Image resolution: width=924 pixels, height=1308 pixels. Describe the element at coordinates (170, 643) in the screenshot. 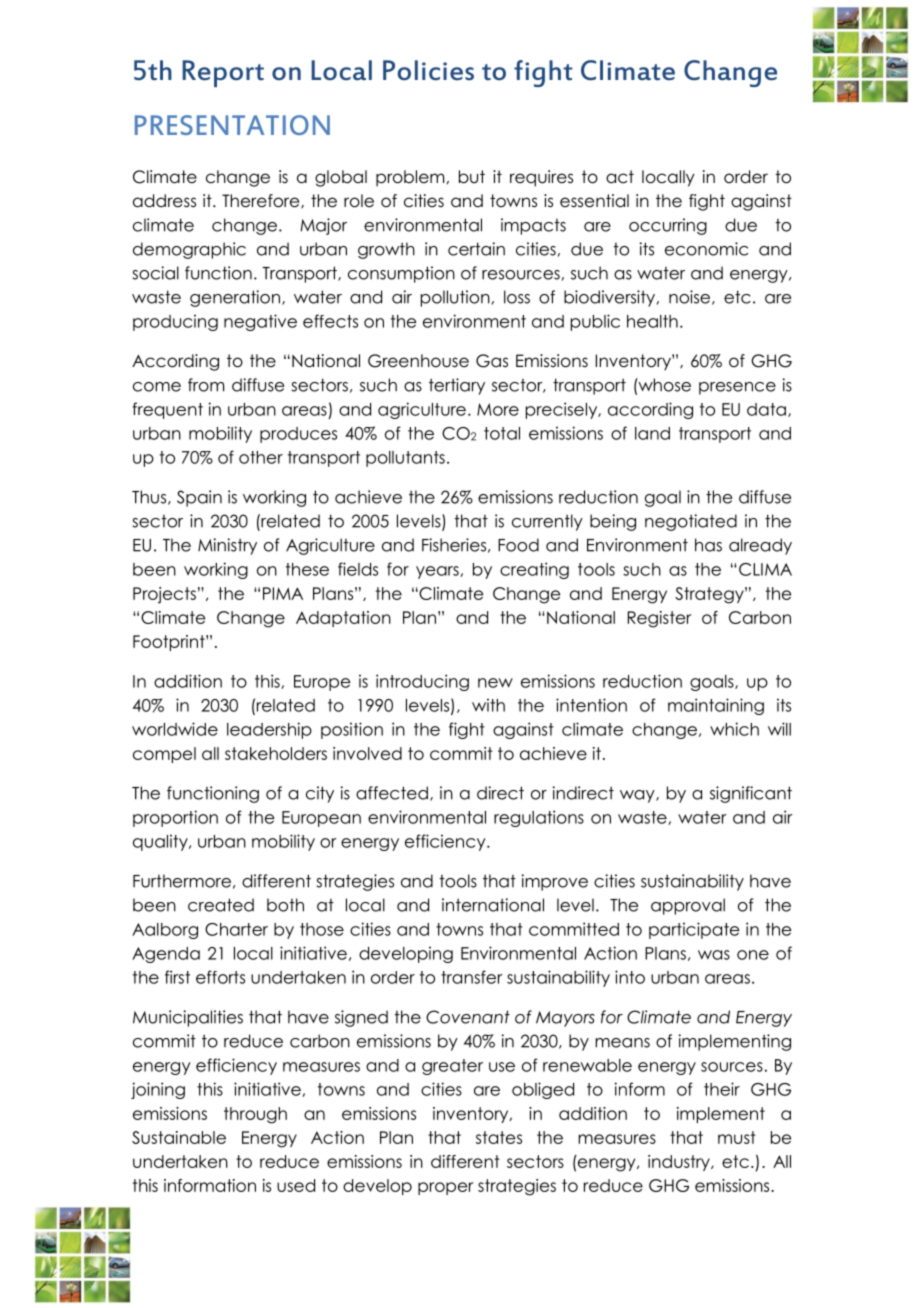

I see `Footprint` at that location.
